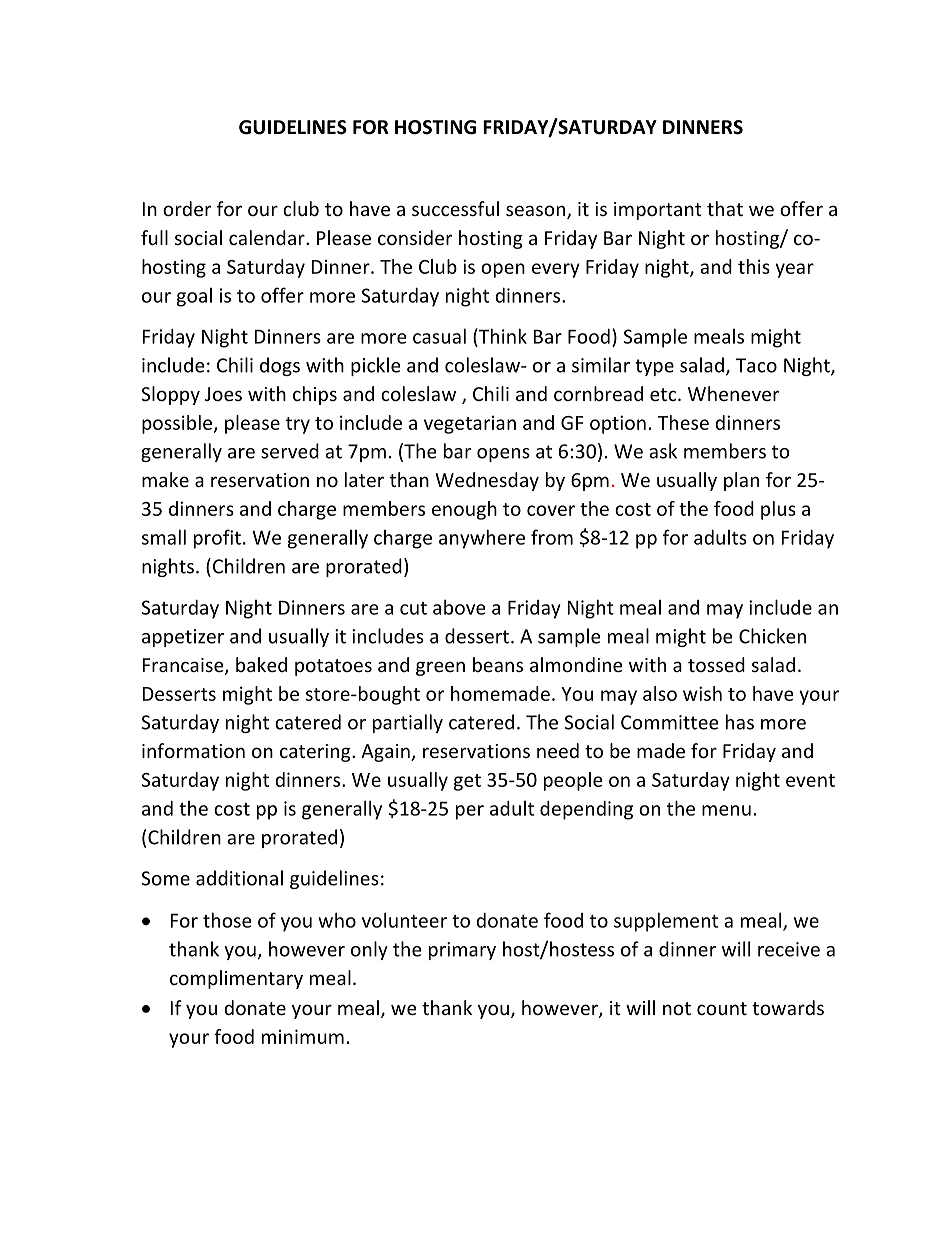 This screenshot has height=1233, width=952. What do you see at coordinates (459, 607) in the screenshot?
I see `above` at bounding box center [459, 607].
